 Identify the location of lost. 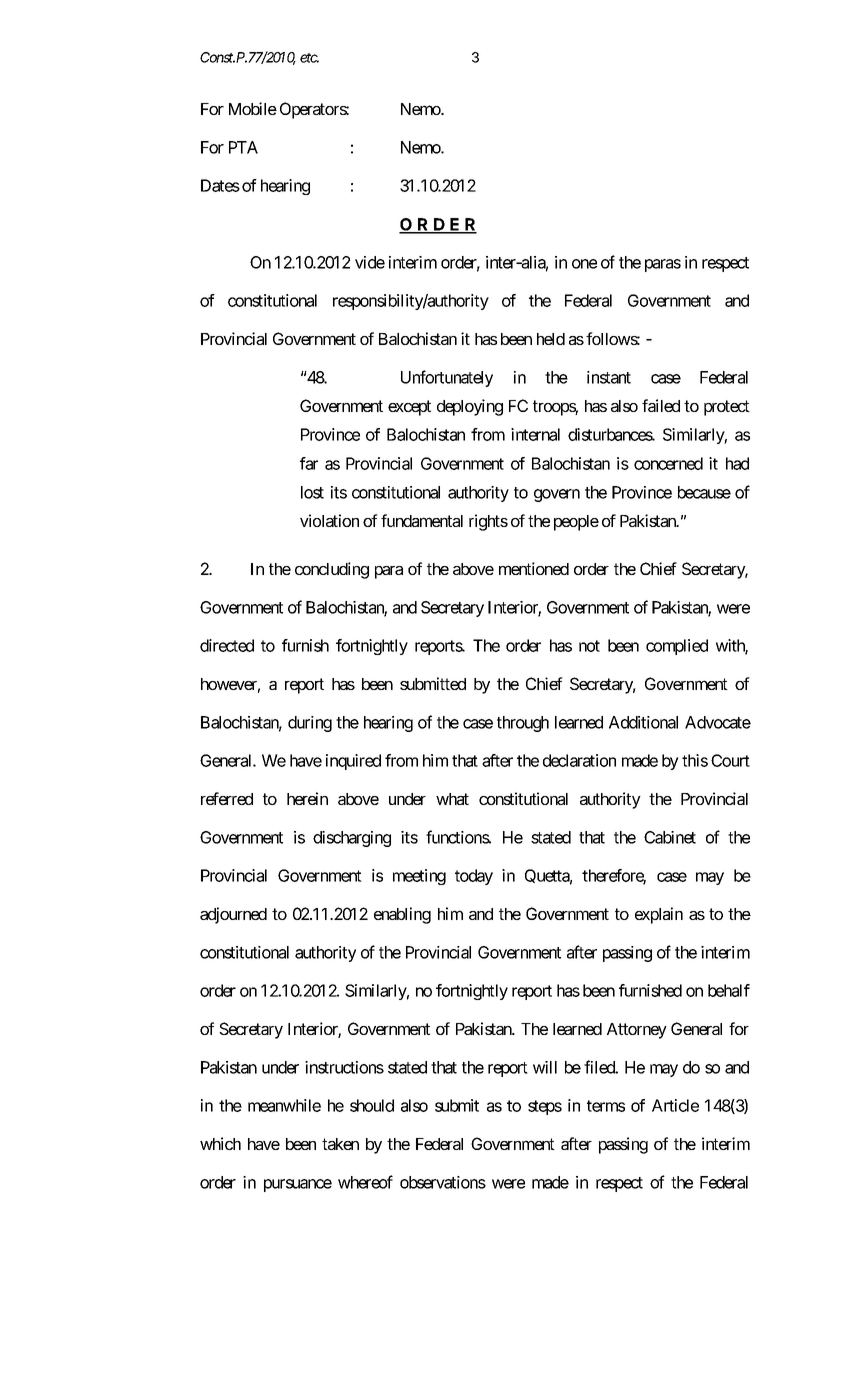
(312, 492).
